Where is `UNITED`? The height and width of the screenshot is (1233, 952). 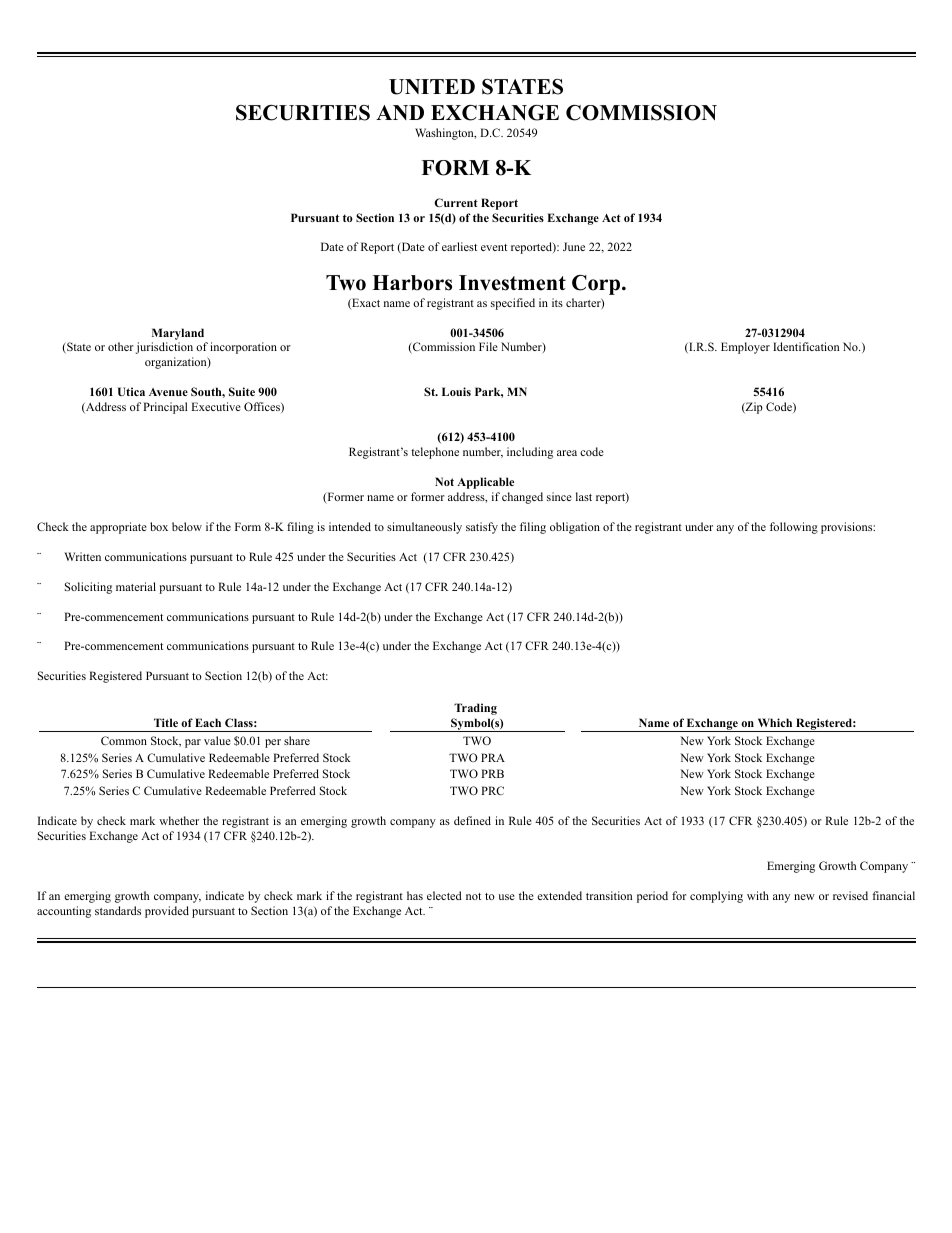 UNITED is located at coordinates (432, 87).
